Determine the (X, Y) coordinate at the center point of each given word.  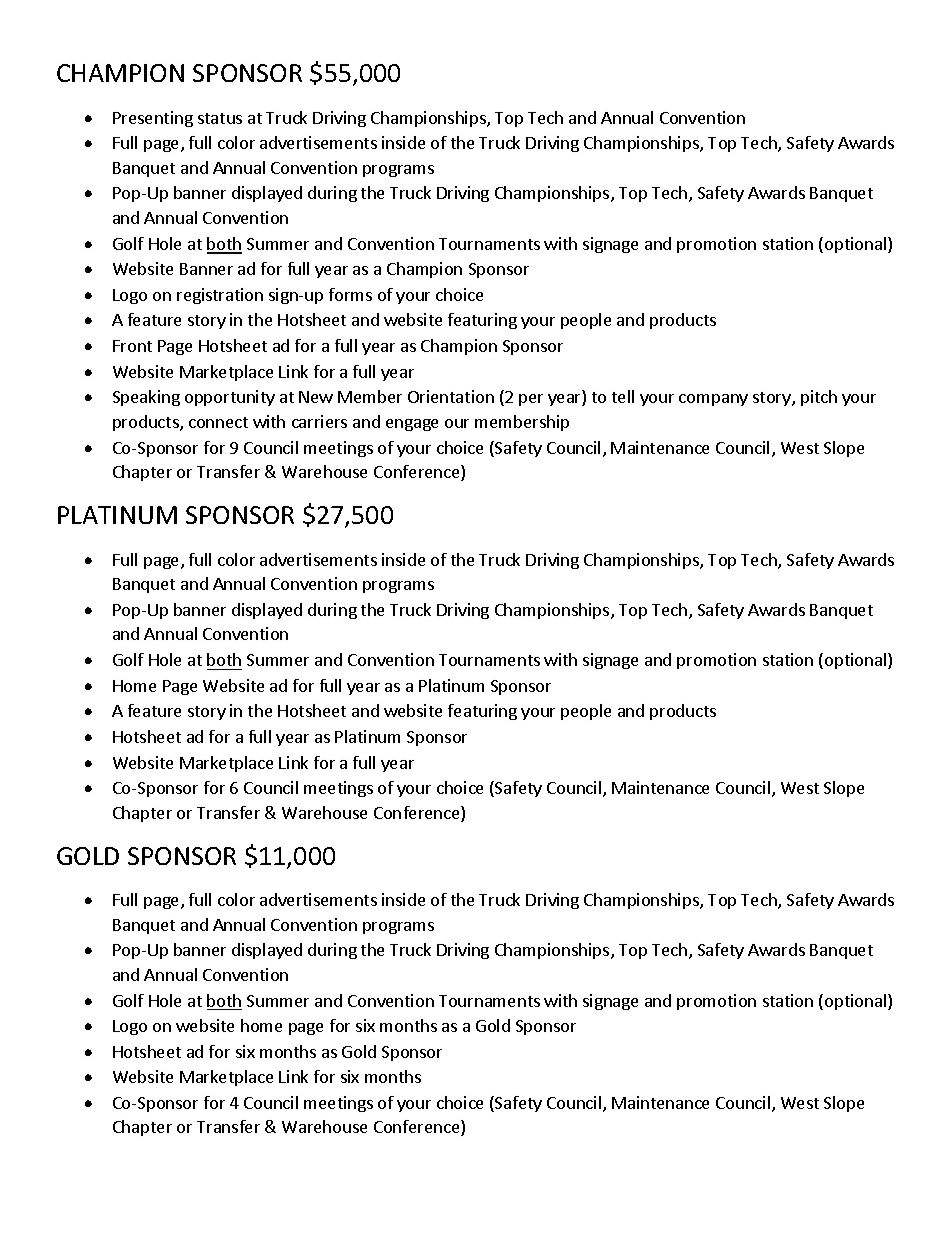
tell (623, 396)
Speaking (146, 398)
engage (412, 425)
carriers (319, 421)
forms (350, 294)
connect (218, 422)
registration (220, 296)
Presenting (153, 119)
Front (132, 346)
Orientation (451, 396)
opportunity (230, 398)
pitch (819, 398)
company (713, 400)
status (220, 118)
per (531, 400)
